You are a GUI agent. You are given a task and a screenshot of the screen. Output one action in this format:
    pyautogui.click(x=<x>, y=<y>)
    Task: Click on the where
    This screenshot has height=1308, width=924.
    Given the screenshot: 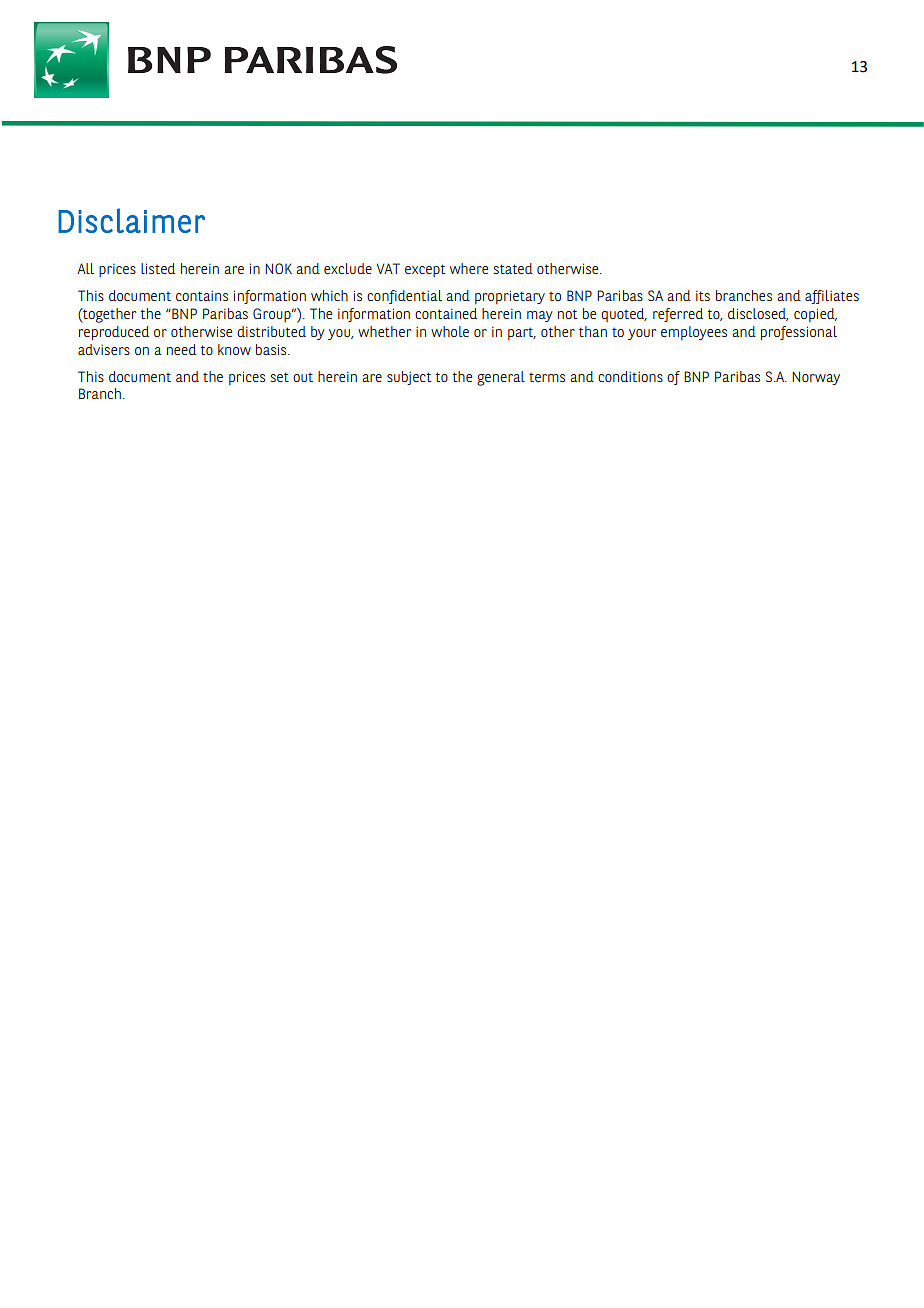 What is the action you would take?
    pyautogui.click(x=469, y=268)
